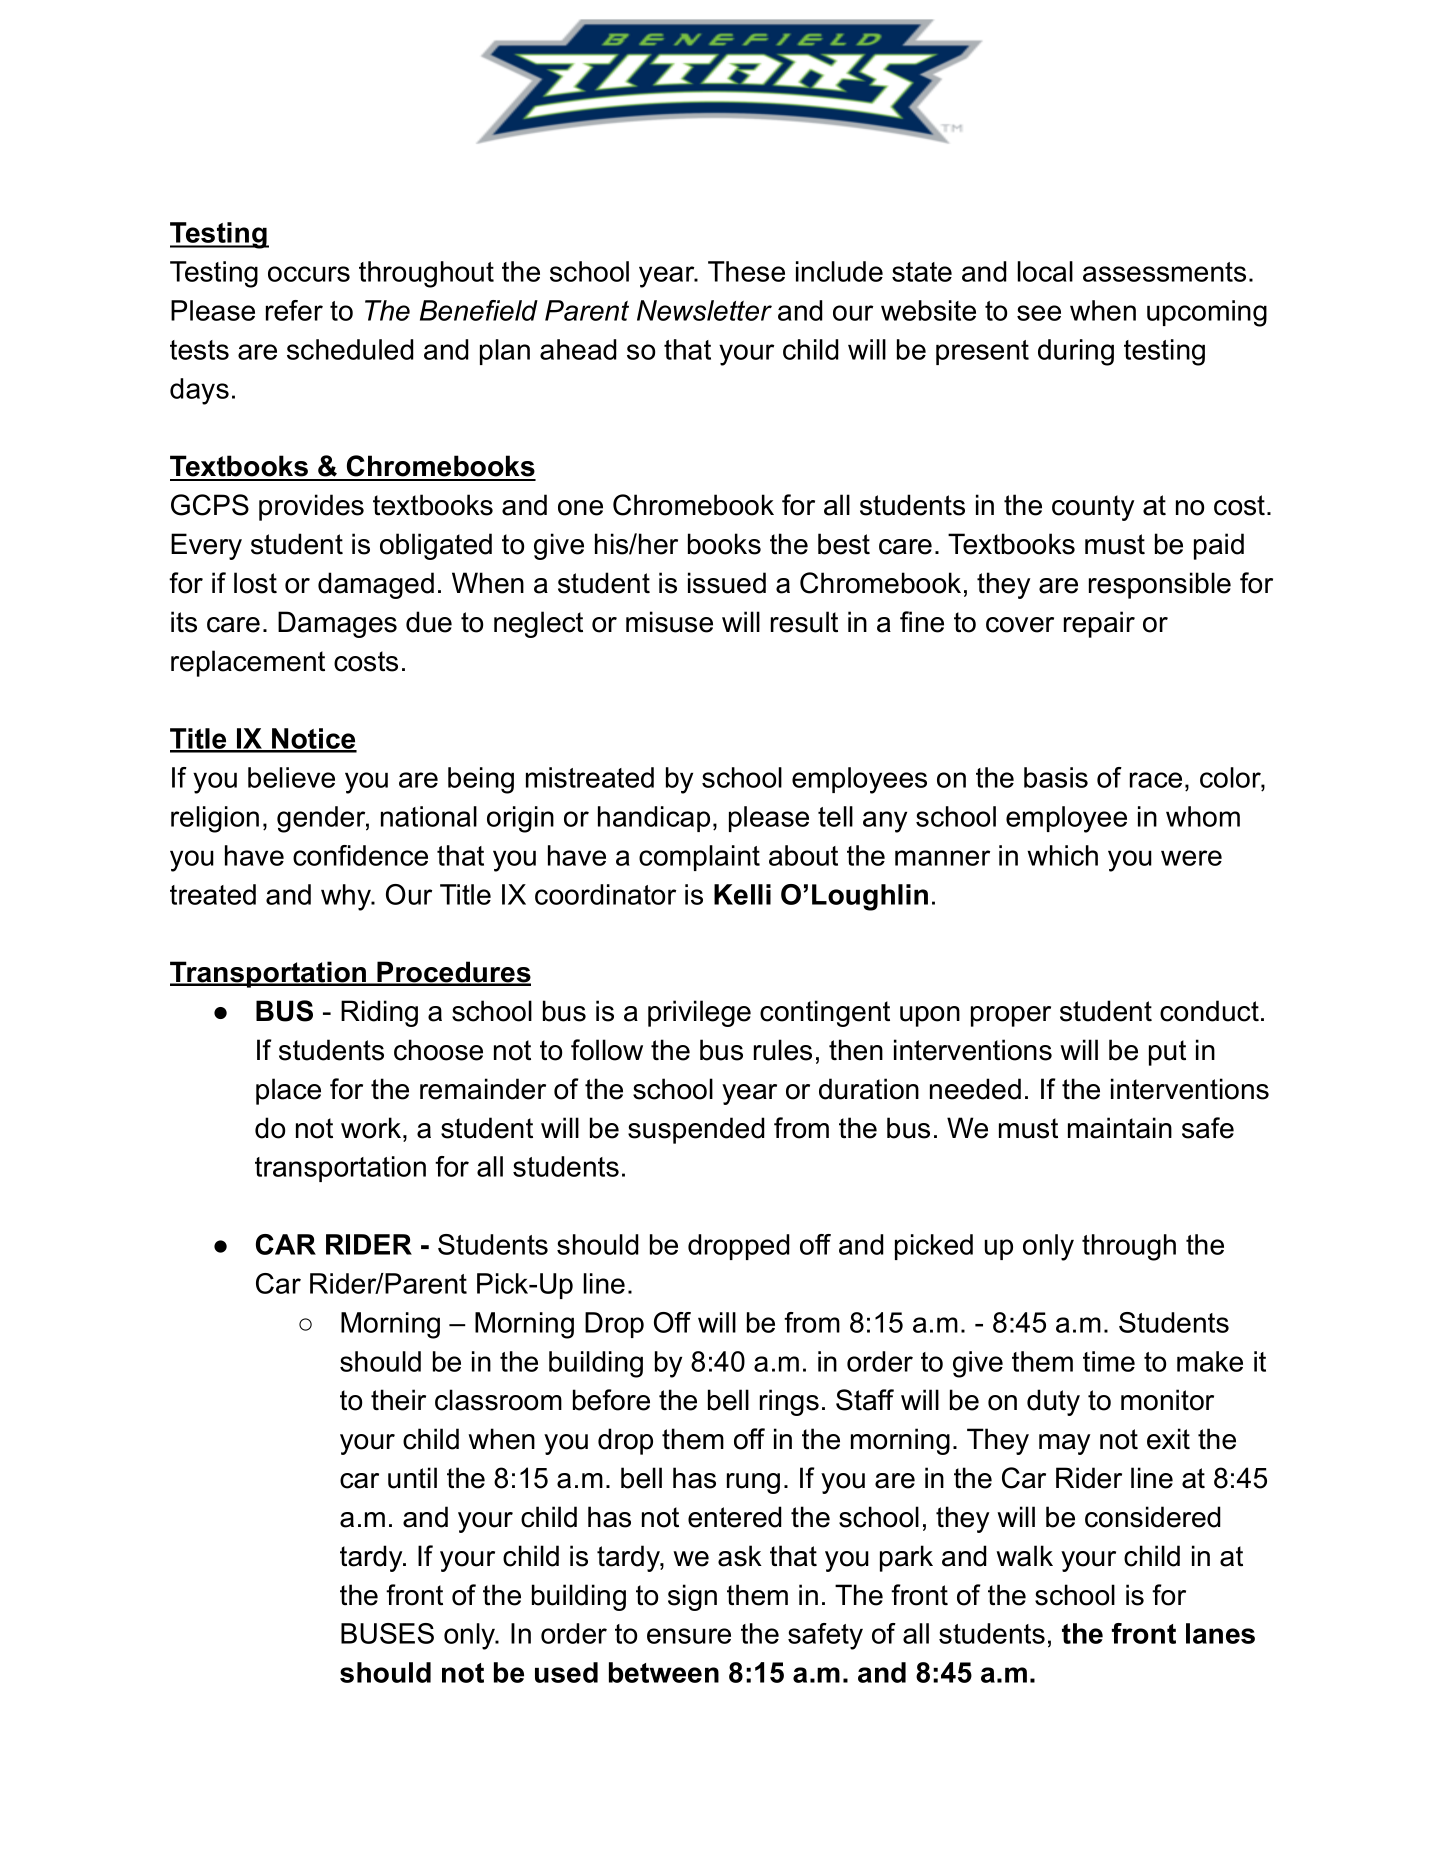  I want to click on Notice, so click(313, 740).
